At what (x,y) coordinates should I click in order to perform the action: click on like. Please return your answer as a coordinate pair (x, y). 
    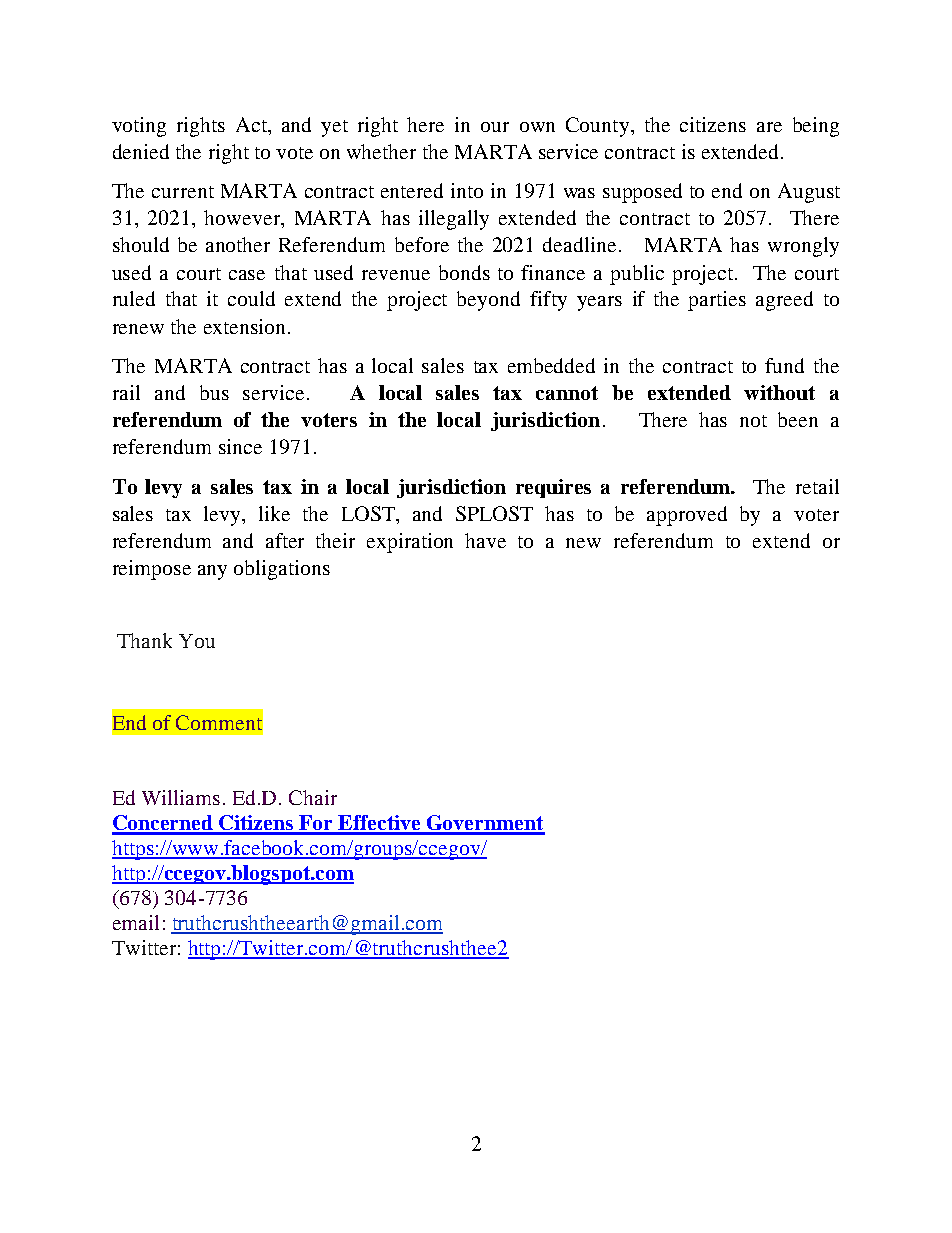
    Looking at the image, I should click on (274, 513).
